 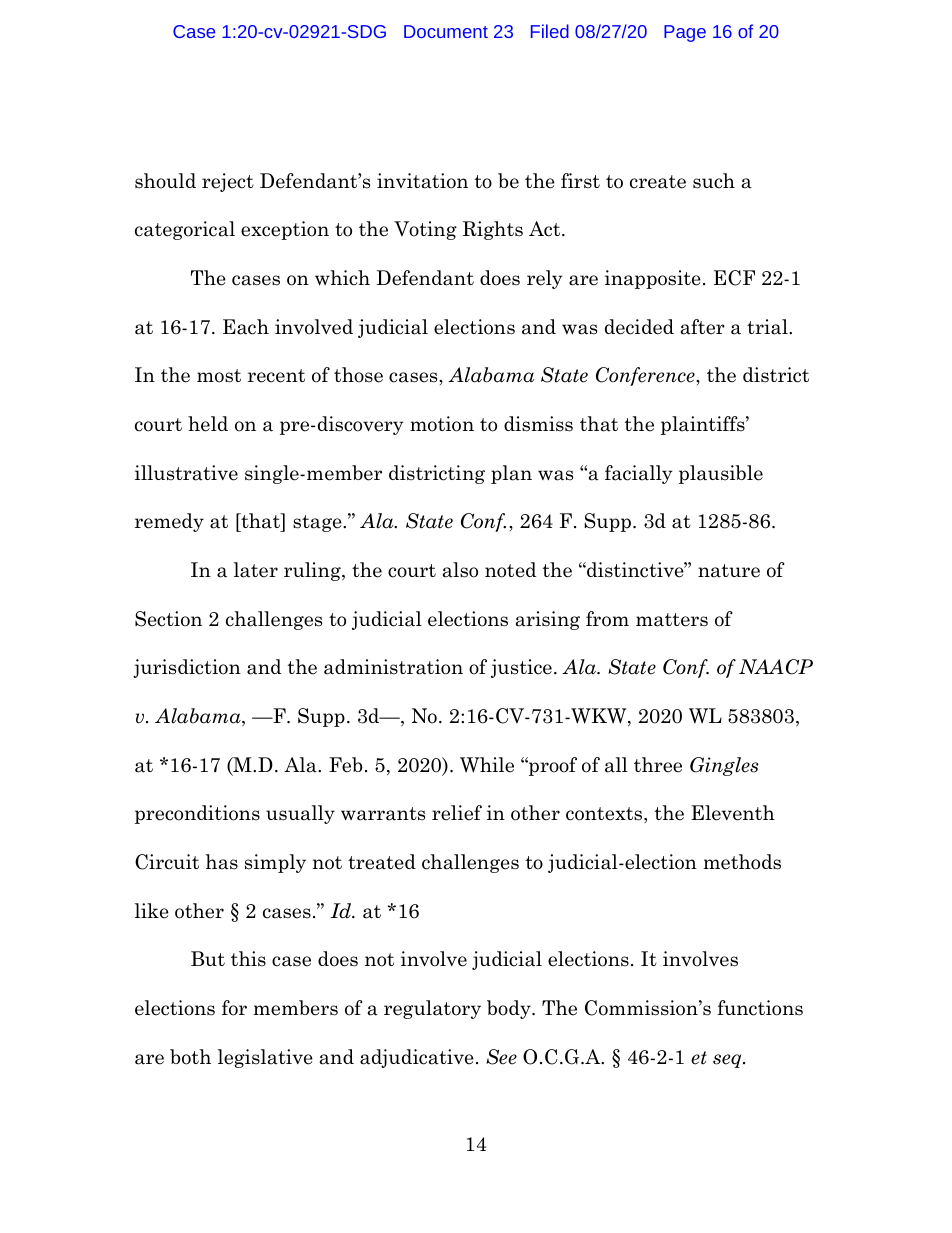 What do you see at coordinates (208, 424) in the image?
I see `held` at bounding box center [208, 424].
